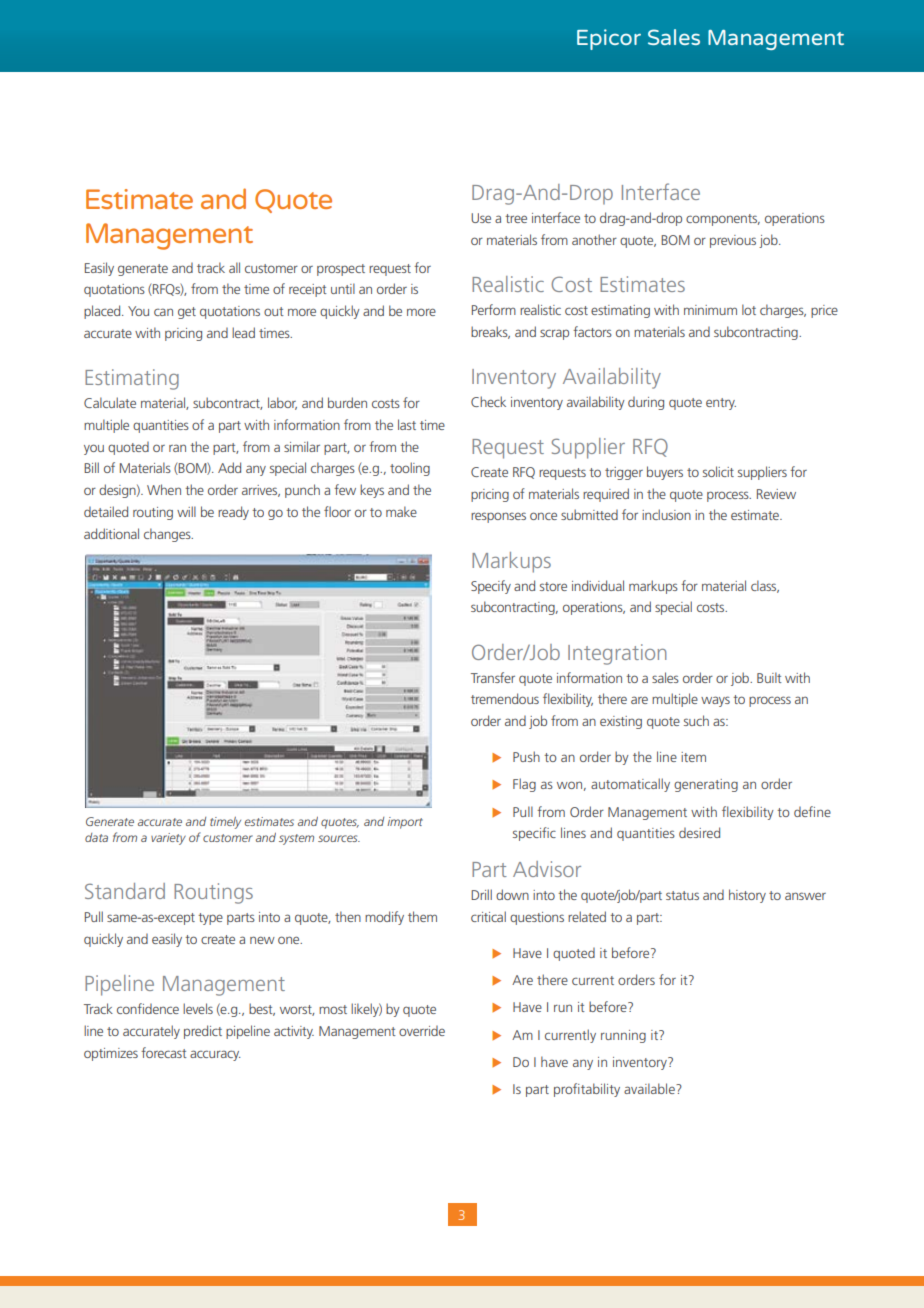 The height and width of the screenshot is (1308, 924). What do you see at coordinates (163, 312) in the screenshot?
I see `can` at bounding box center [163, 312].
